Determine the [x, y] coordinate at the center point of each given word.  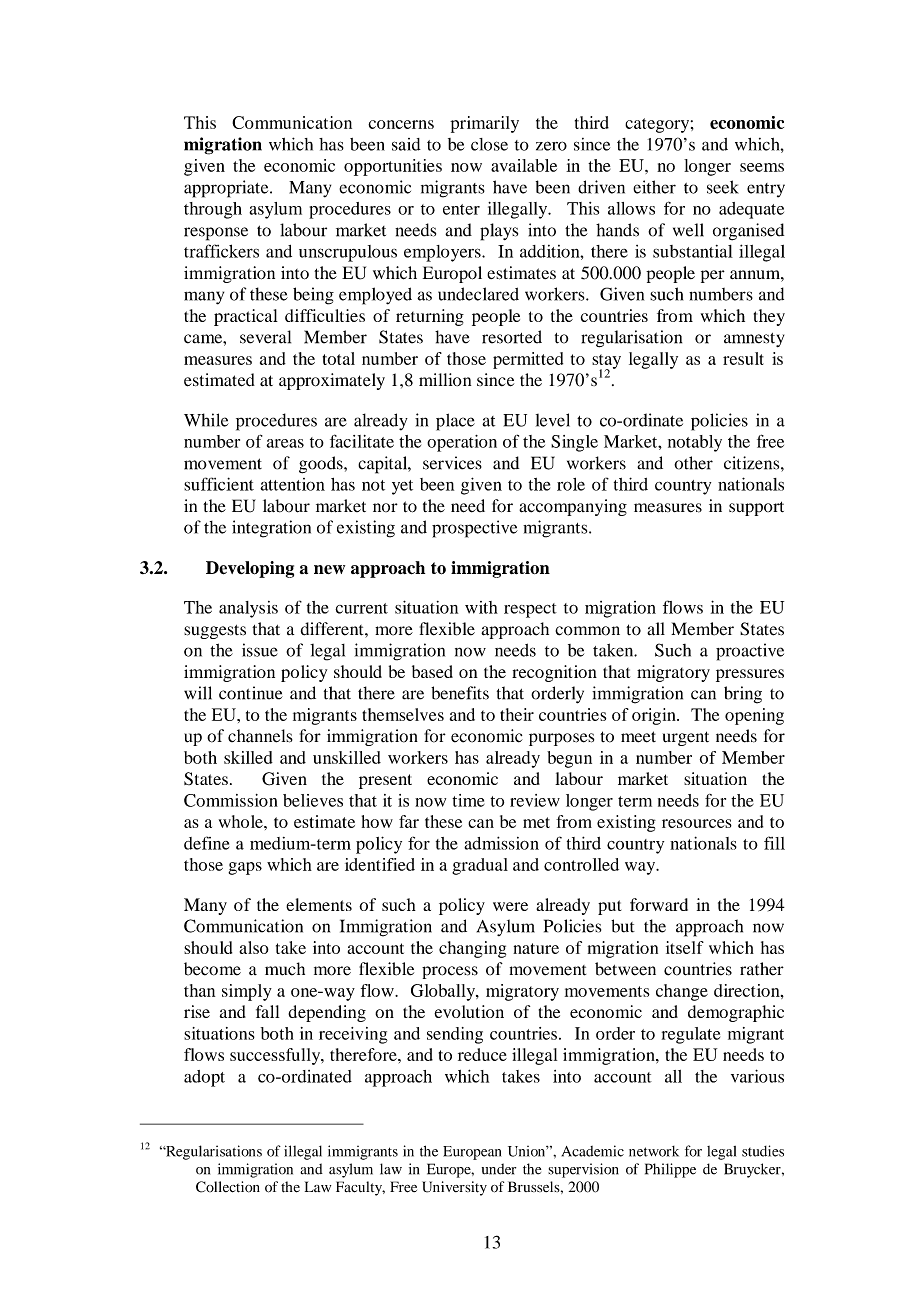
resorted [512, 337]
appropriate [227, 189]
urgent [686, 738]
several [265, 337]
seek [723, 187]
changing [472, 949]
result [743, 358]
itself [685, 947]
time [468, 800]
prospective [475, 529]
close [489, 144]
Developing [250, 569]
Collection [228, 1187]
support [756, 508]
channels [260, 736]
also [254, 947]
